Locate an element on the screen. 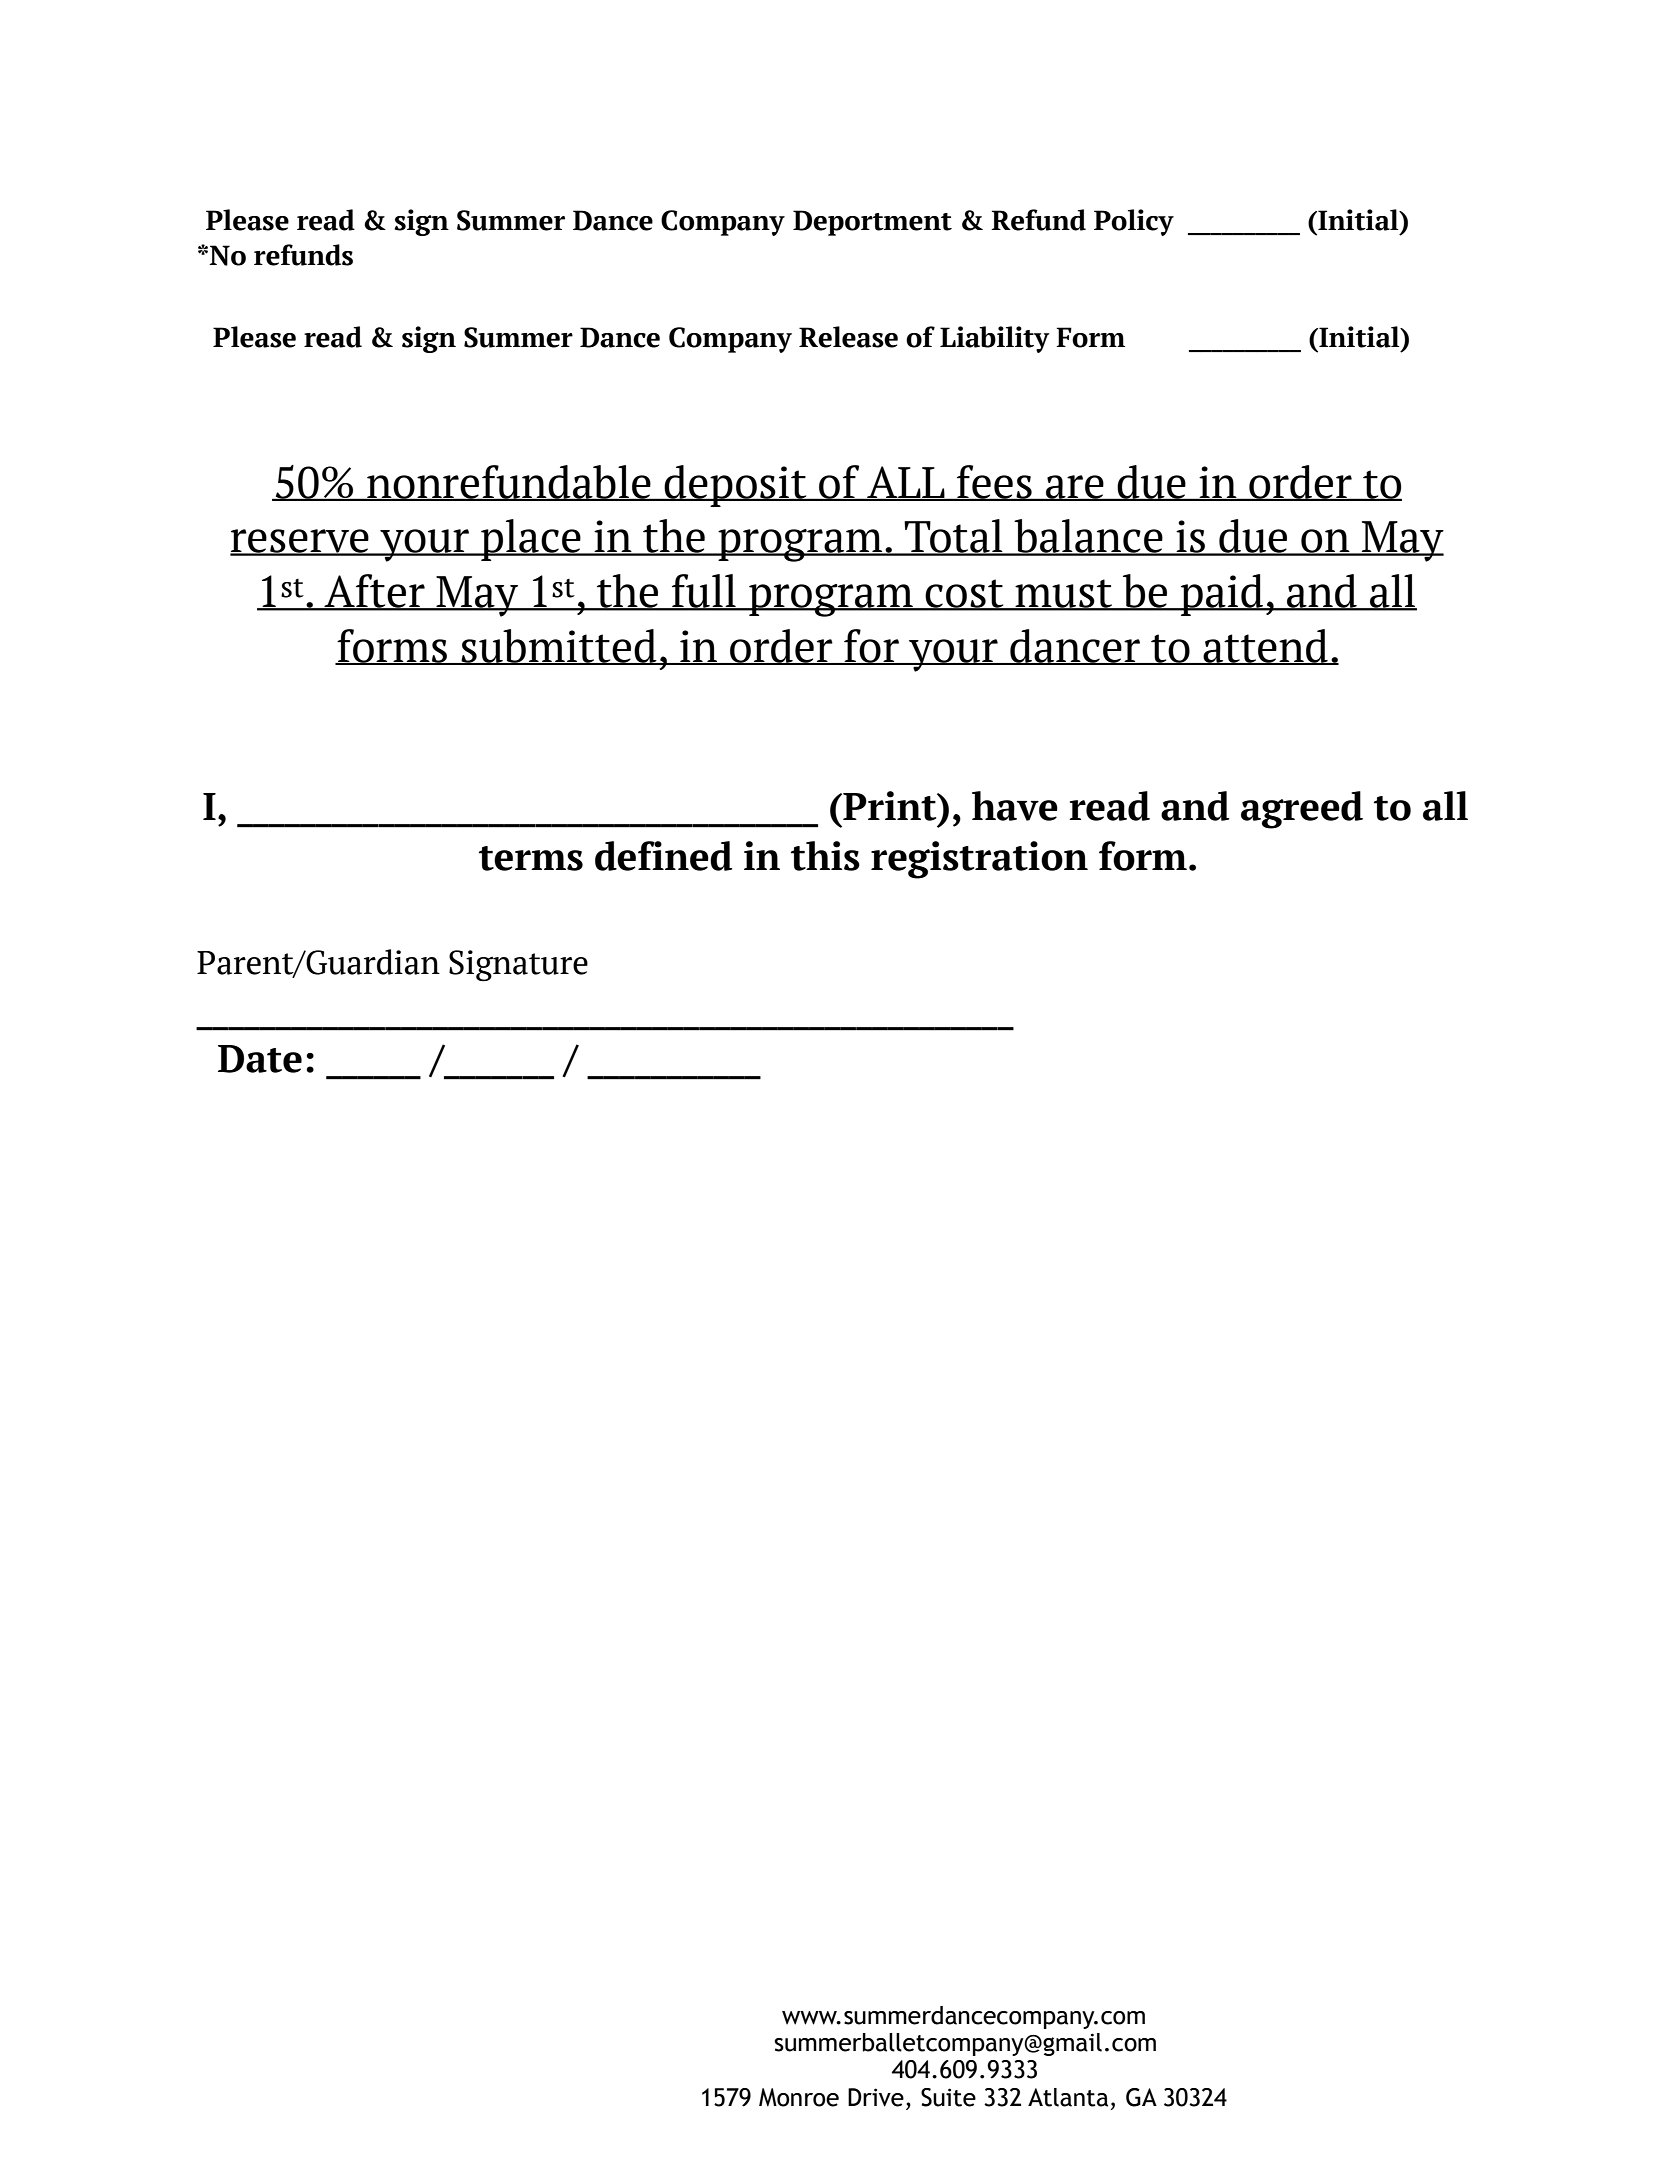 The height and width of the screenshot is (2166, 1674). Drive is located at coordinates (876, 2097).
